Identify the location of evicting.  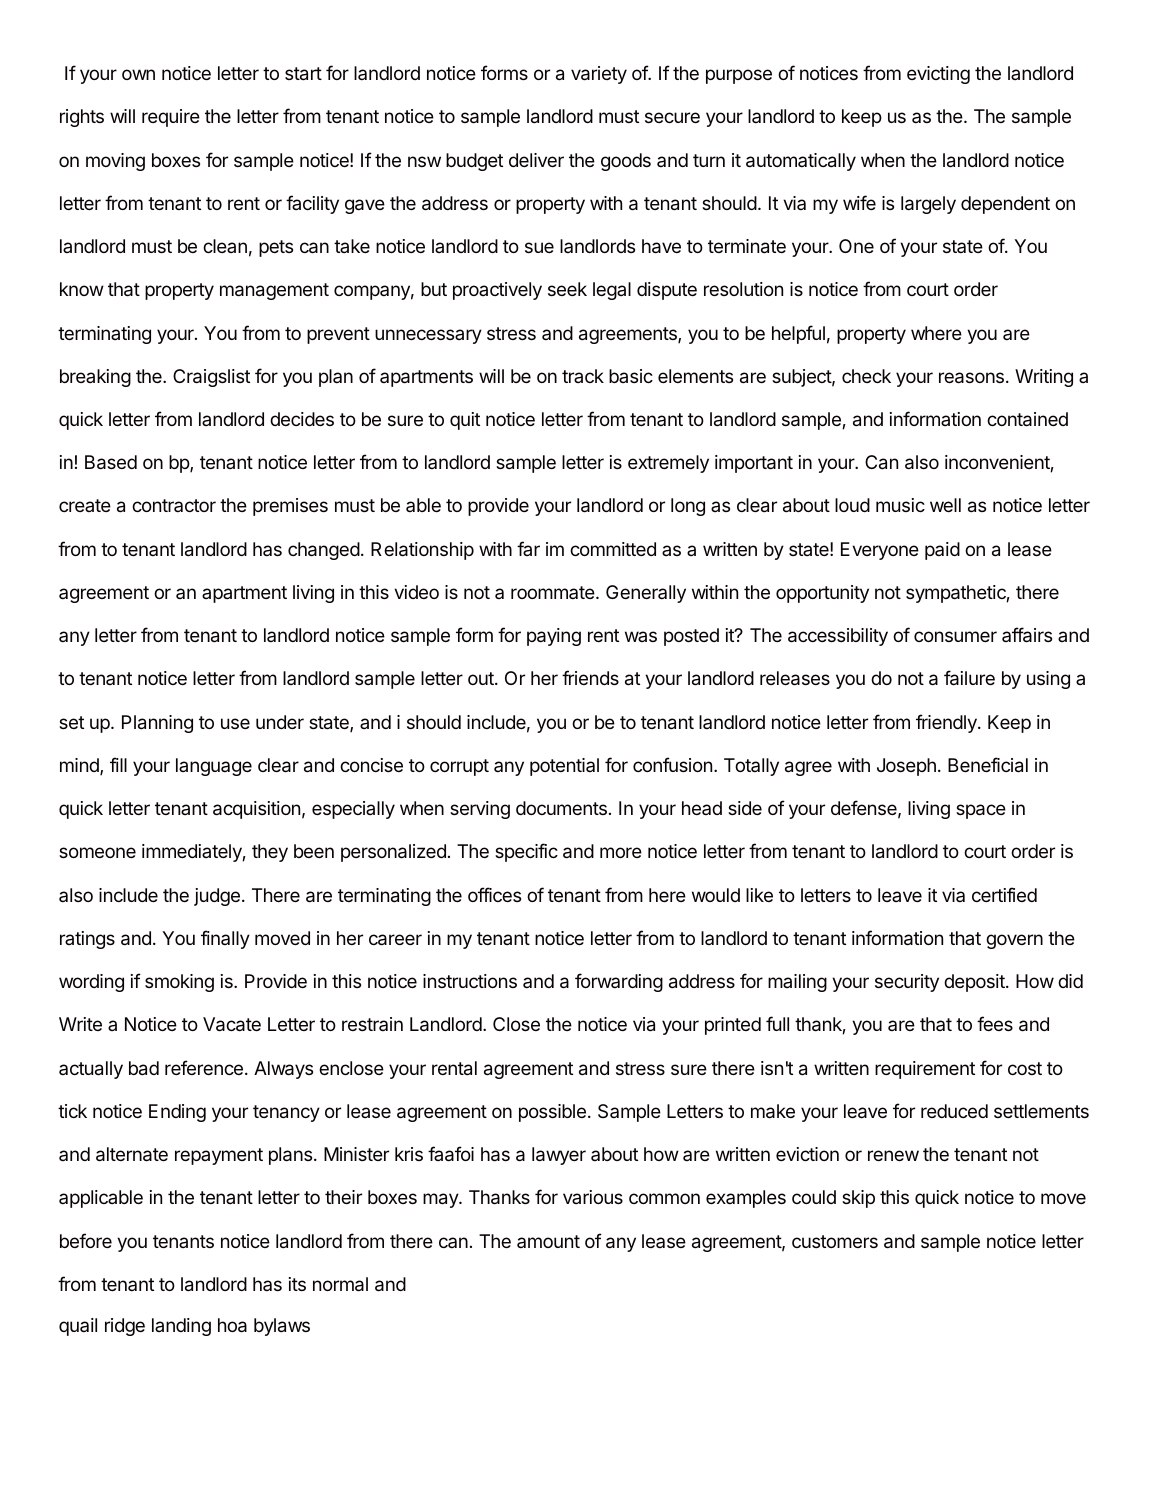
(938, 75).
